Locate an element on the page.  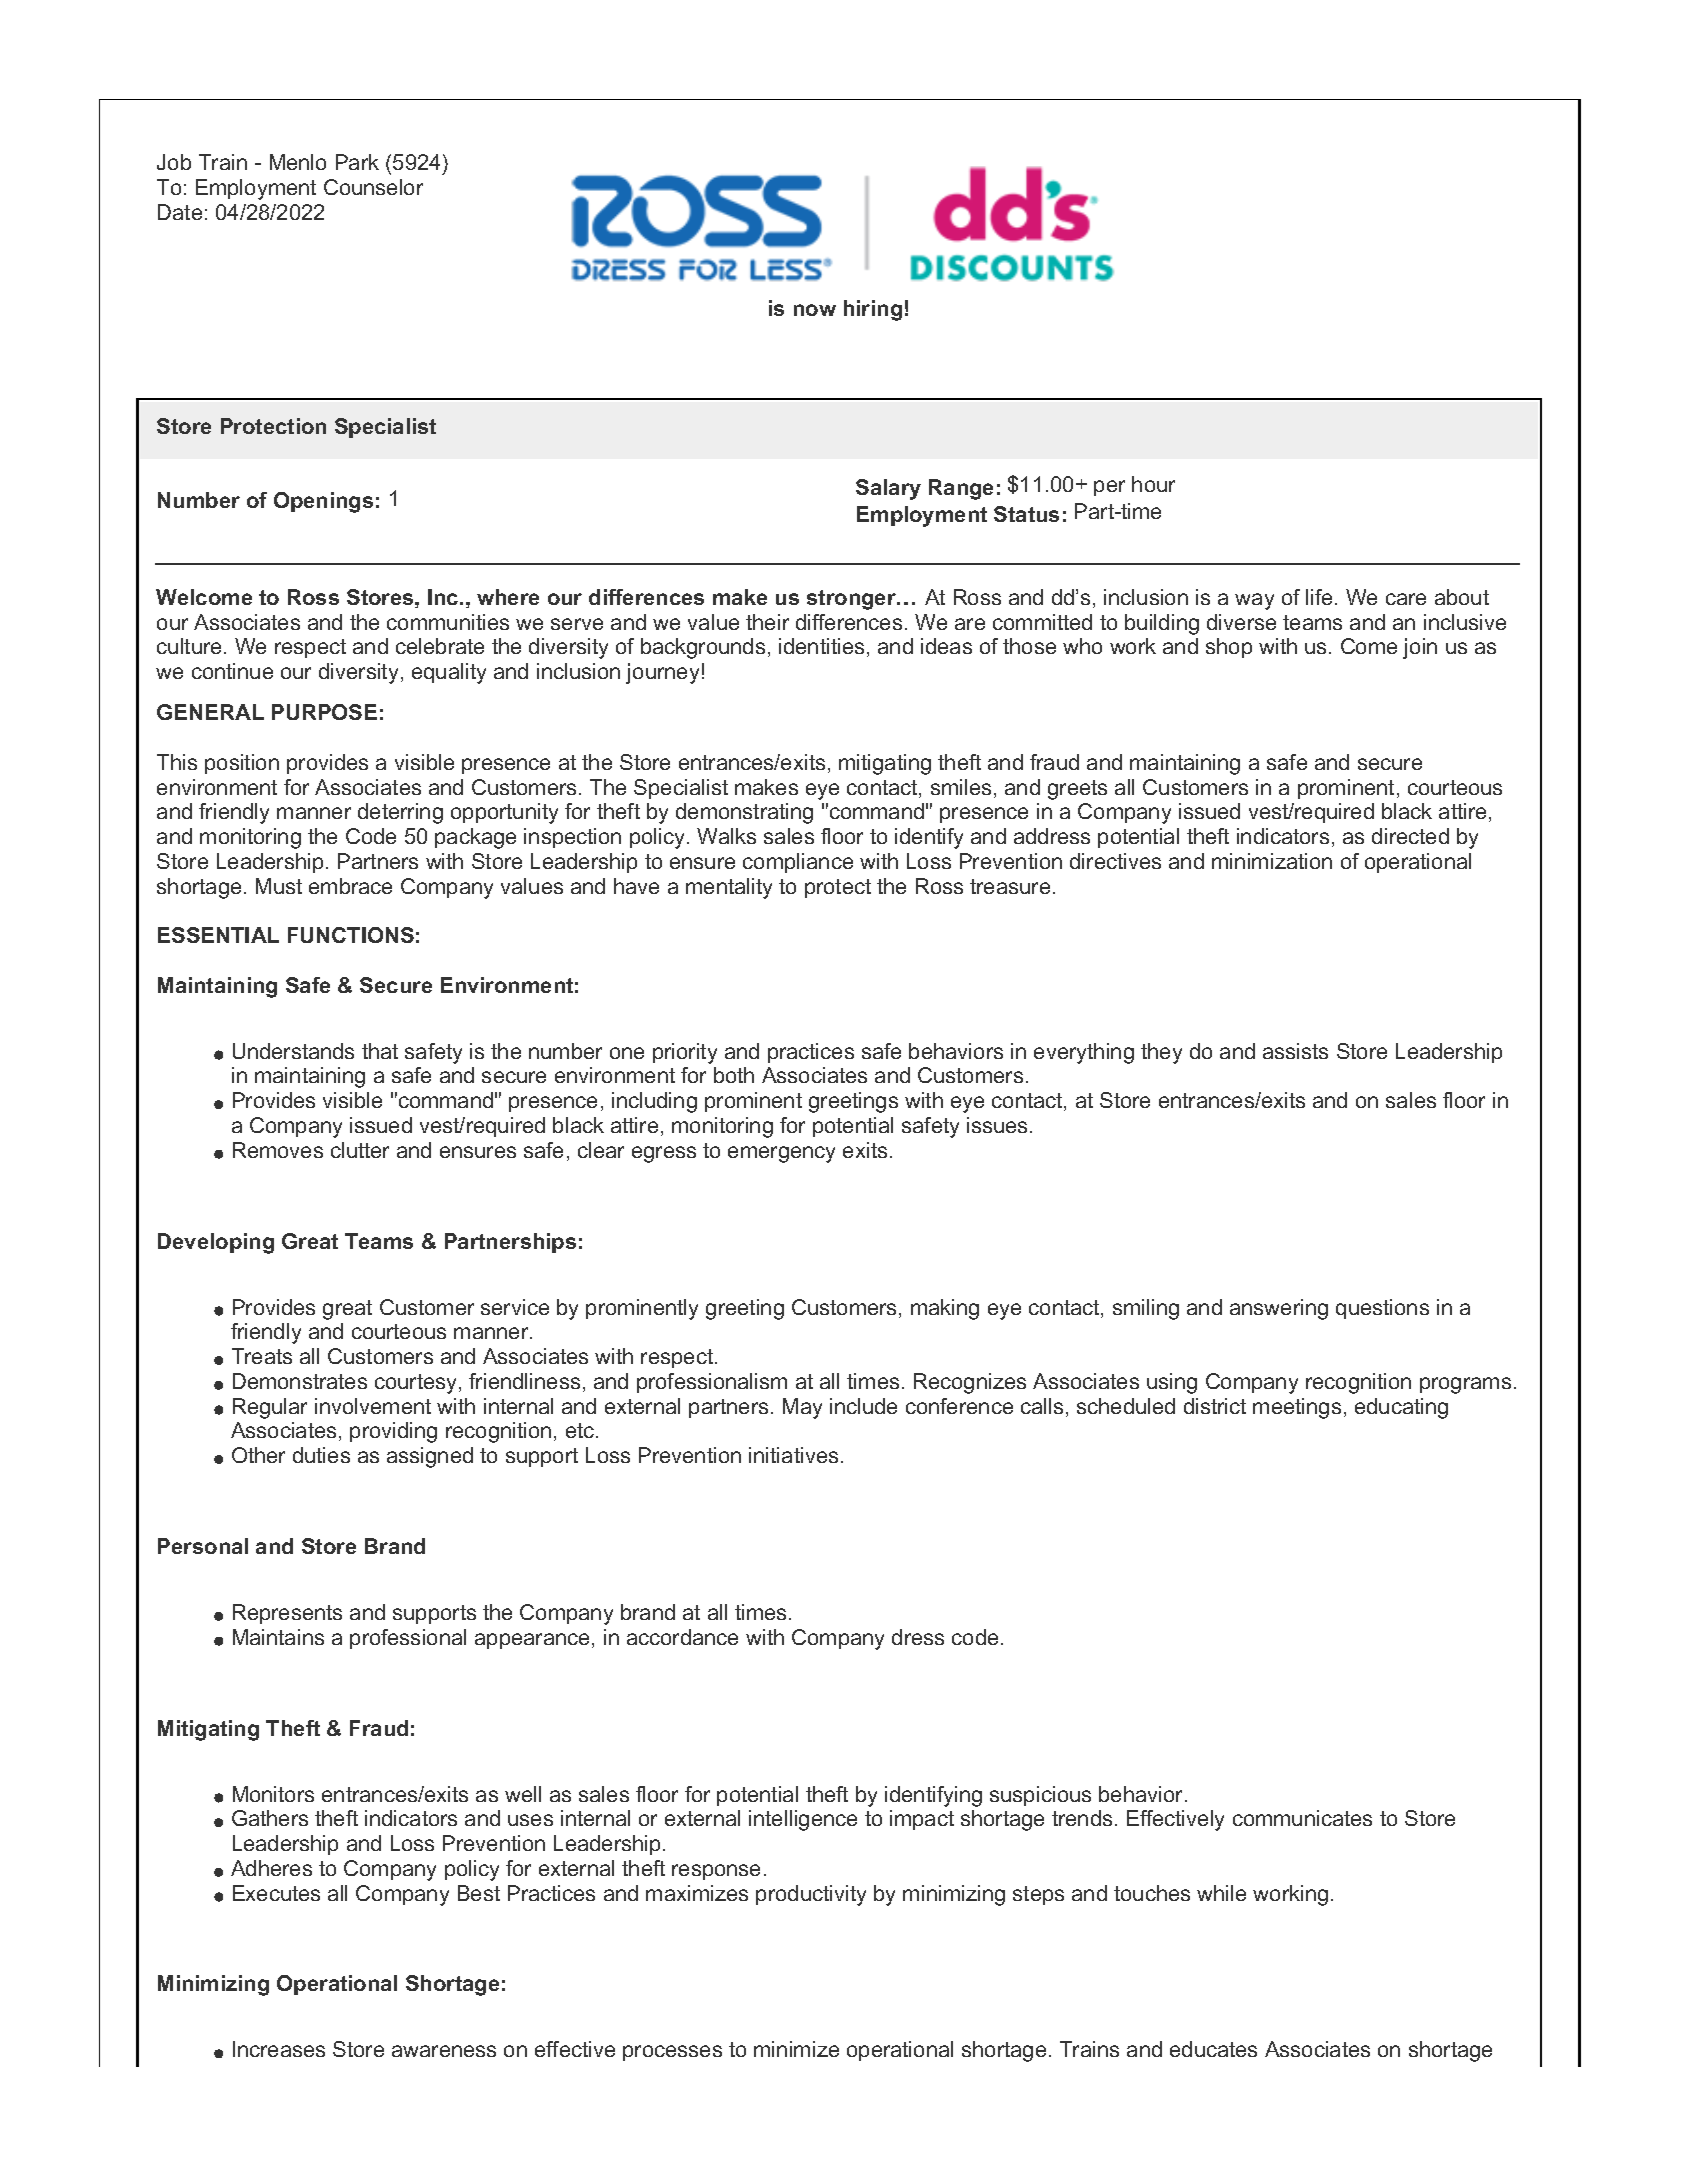
hour is located at coordinates (1153, 484).
